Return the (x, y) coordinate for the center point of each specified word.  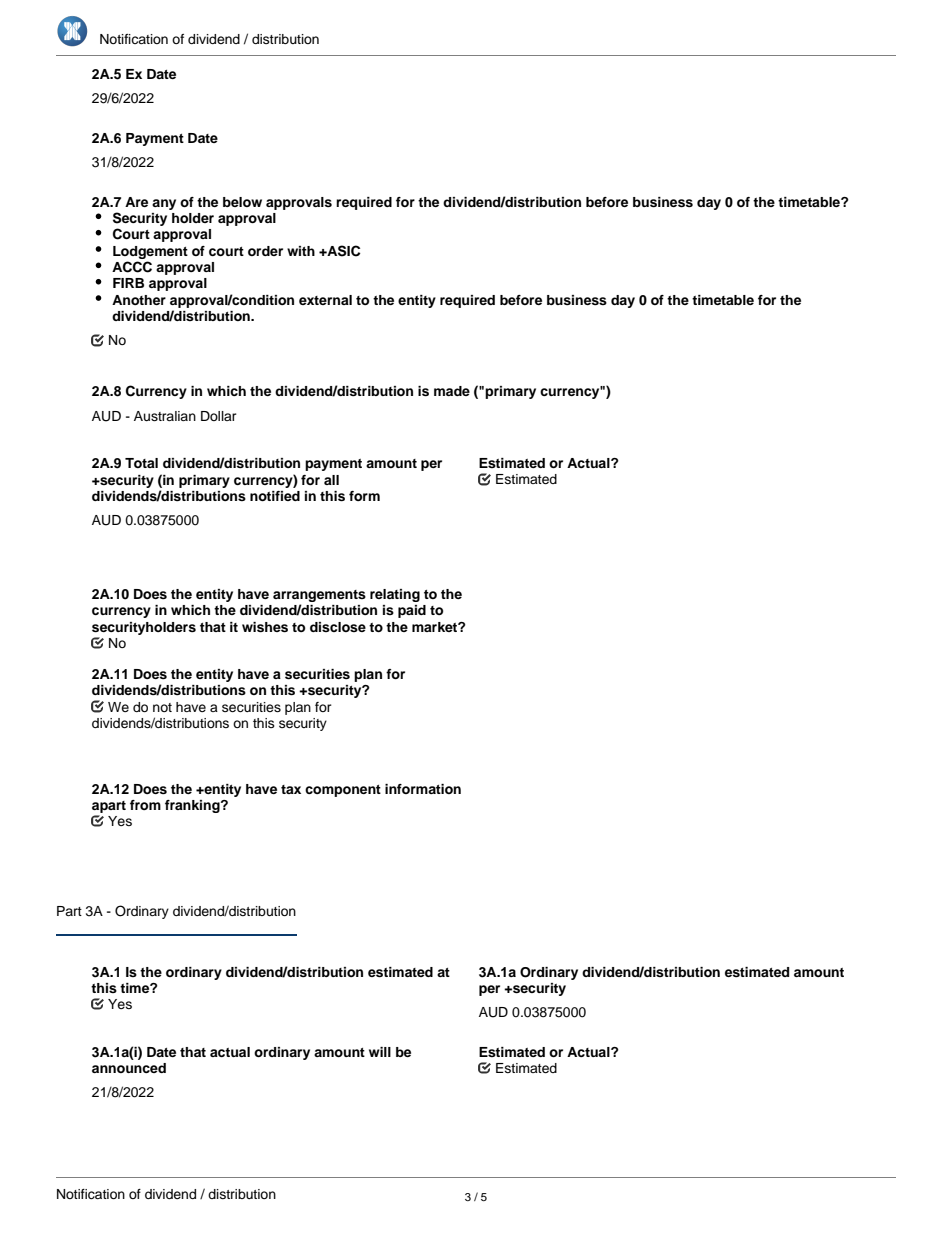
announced (129, 1068)
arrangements (319, 596)
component (343, 791)
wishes (265, 627)
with (301, 251)
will (380, 1052)
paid (412, 611)
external (325, 300)
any (164, 204)
